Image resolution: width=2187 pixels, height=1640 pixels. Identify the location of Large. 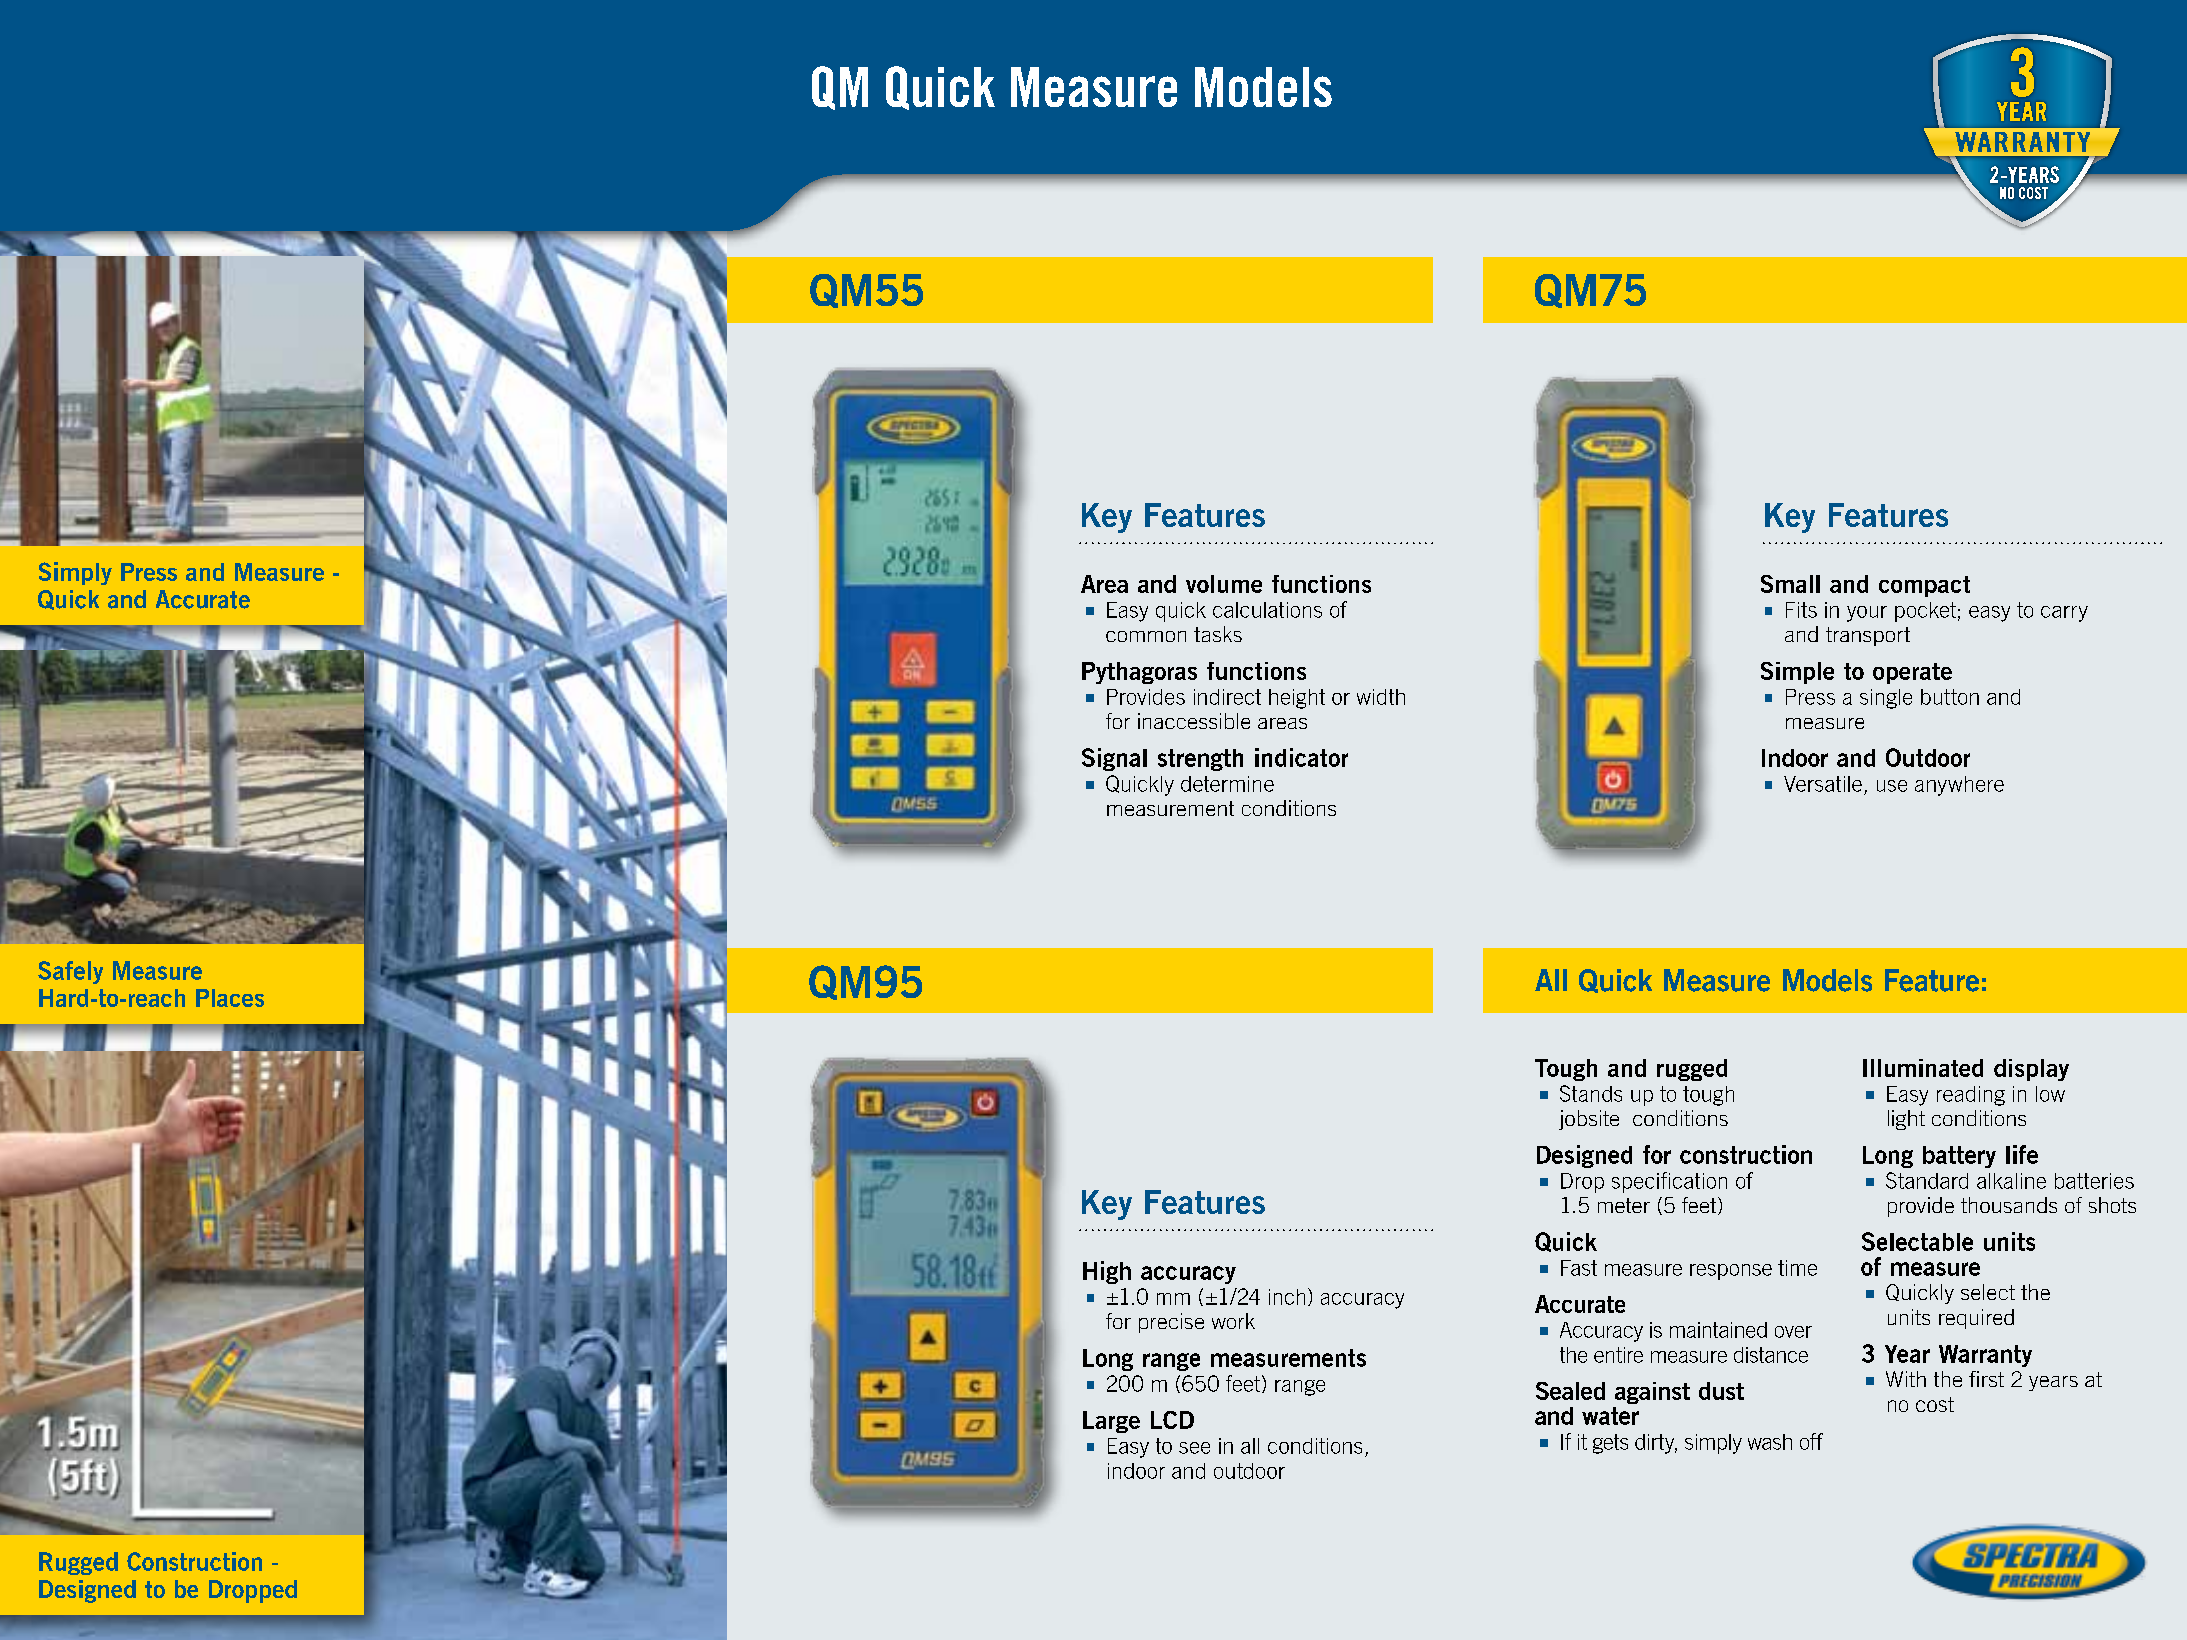
(1111, 1422).
